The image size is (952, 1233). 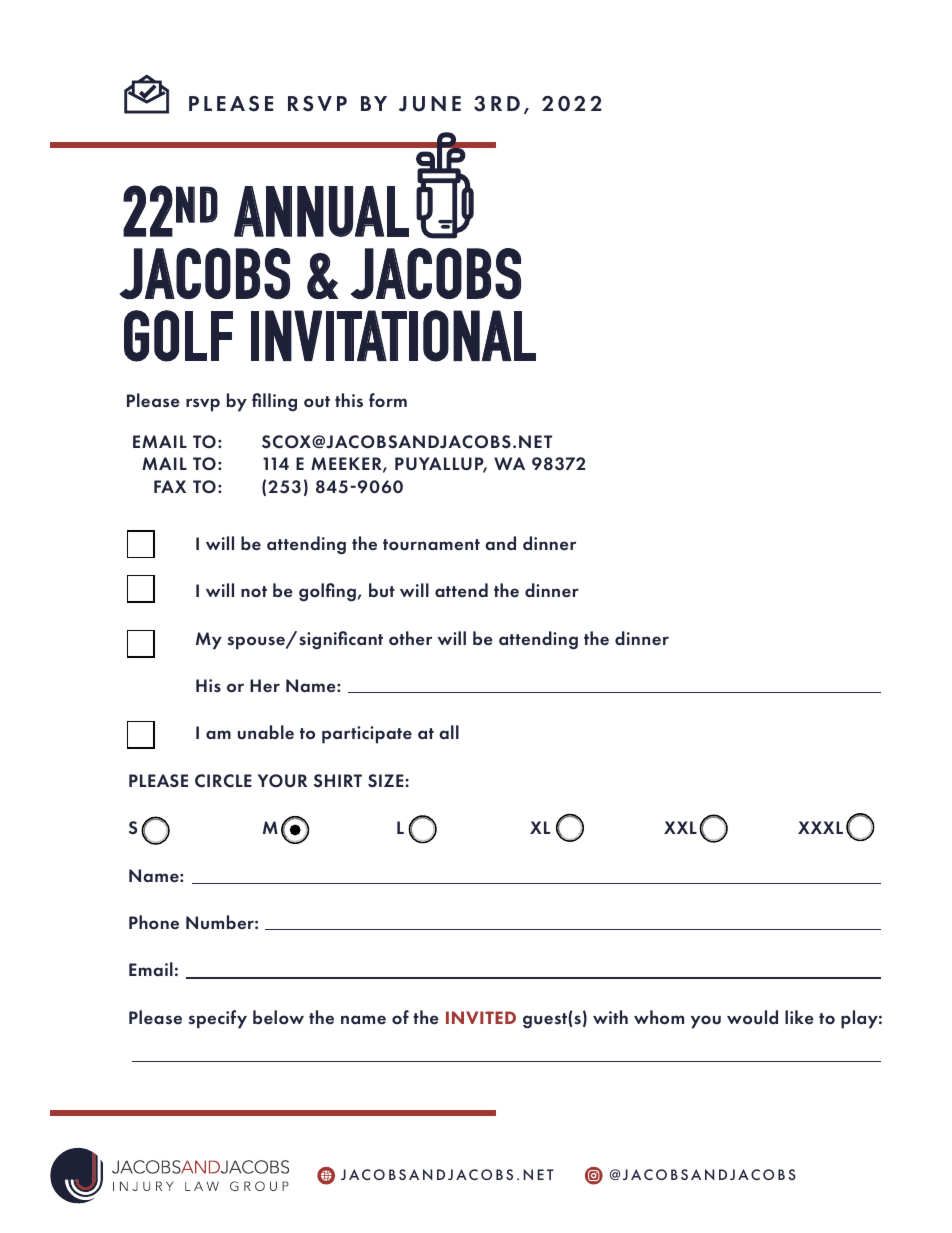 What do you see at coordinates (382, 590) in the screenshot?
I see `but` at bounding box center [382, 590].
